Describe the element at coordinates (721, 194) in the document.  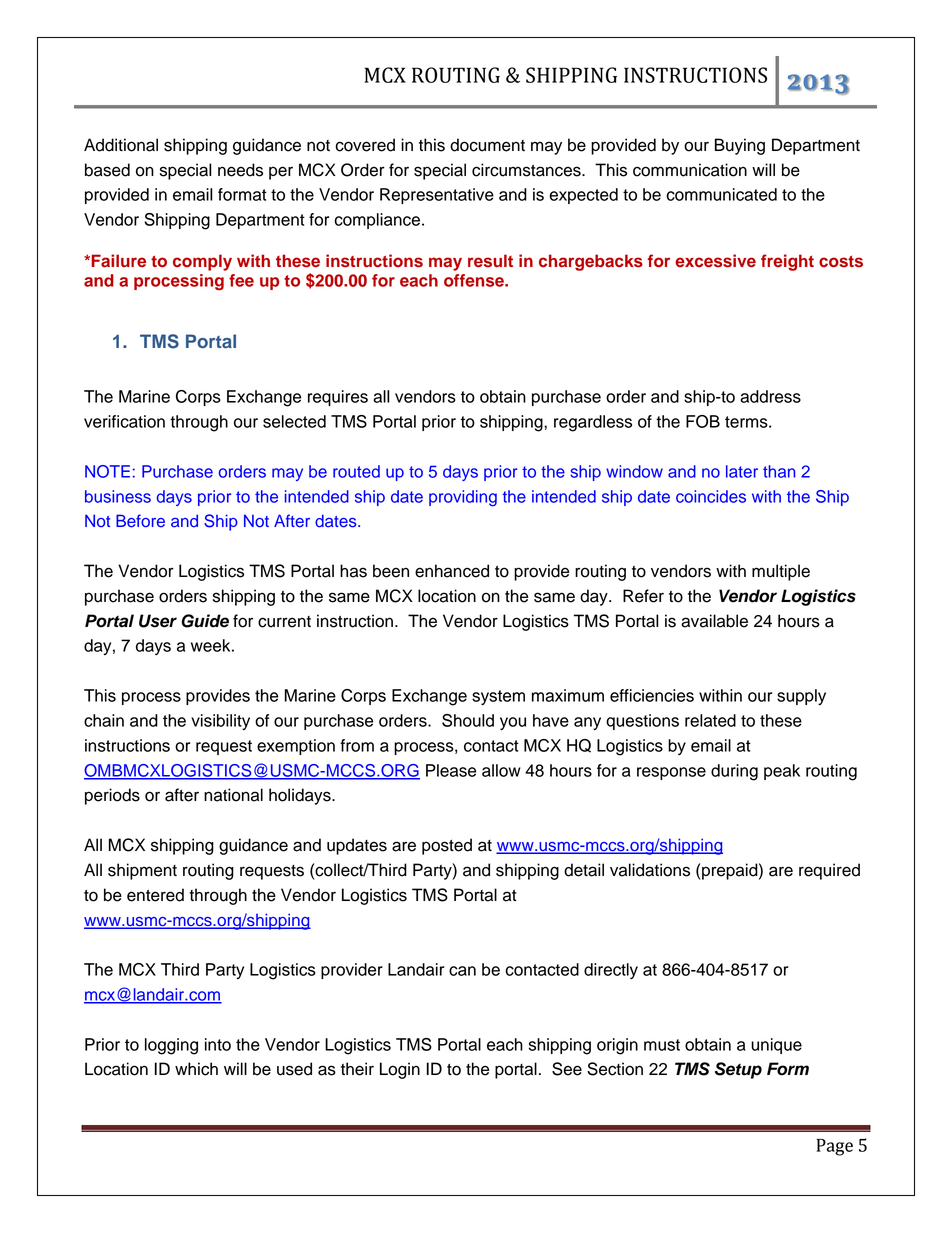
I see `communicated` at that location.
